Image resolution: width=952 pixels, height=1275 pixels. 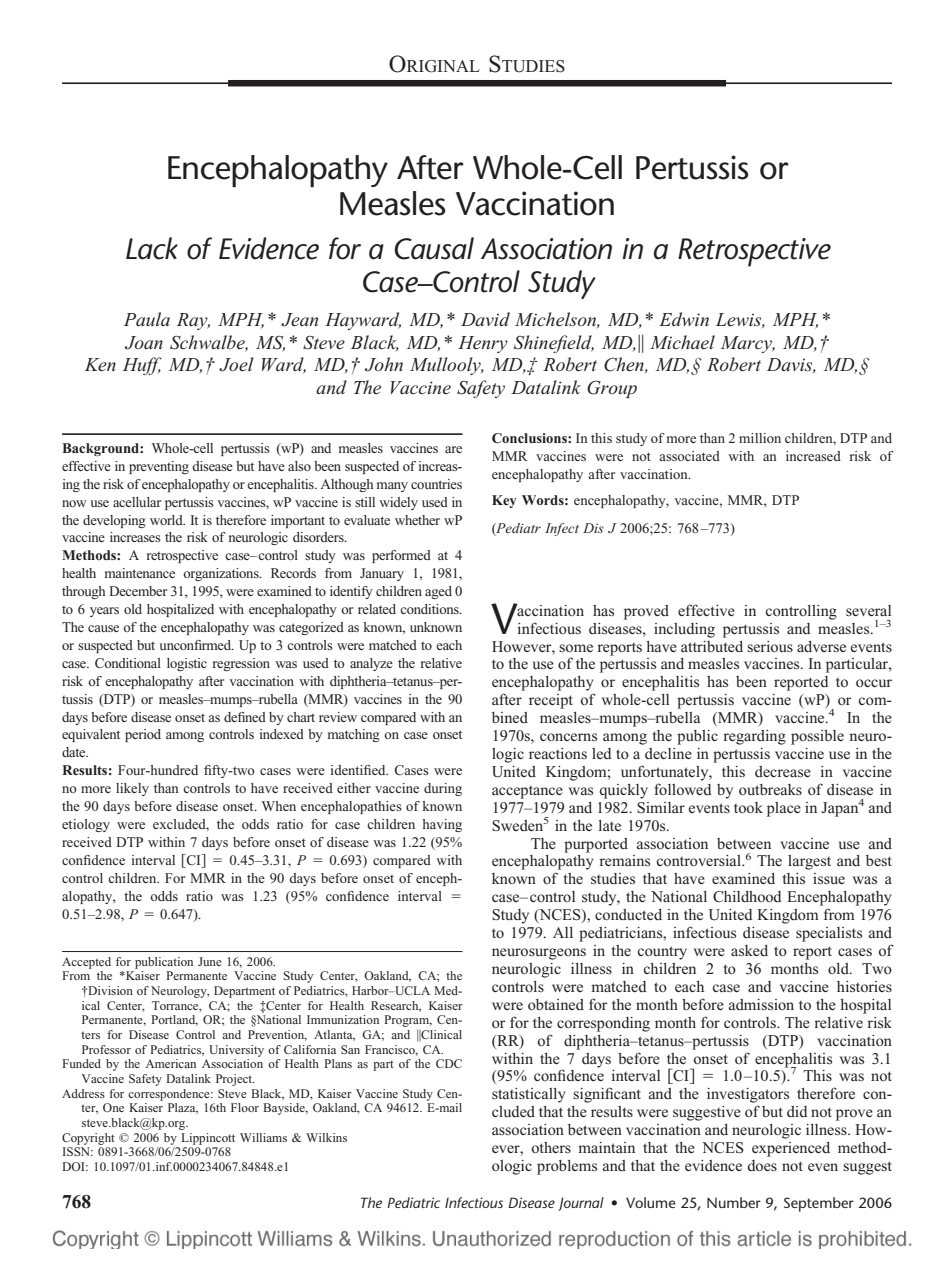 I want to click on maintenance, so click(x=140, y=573).
